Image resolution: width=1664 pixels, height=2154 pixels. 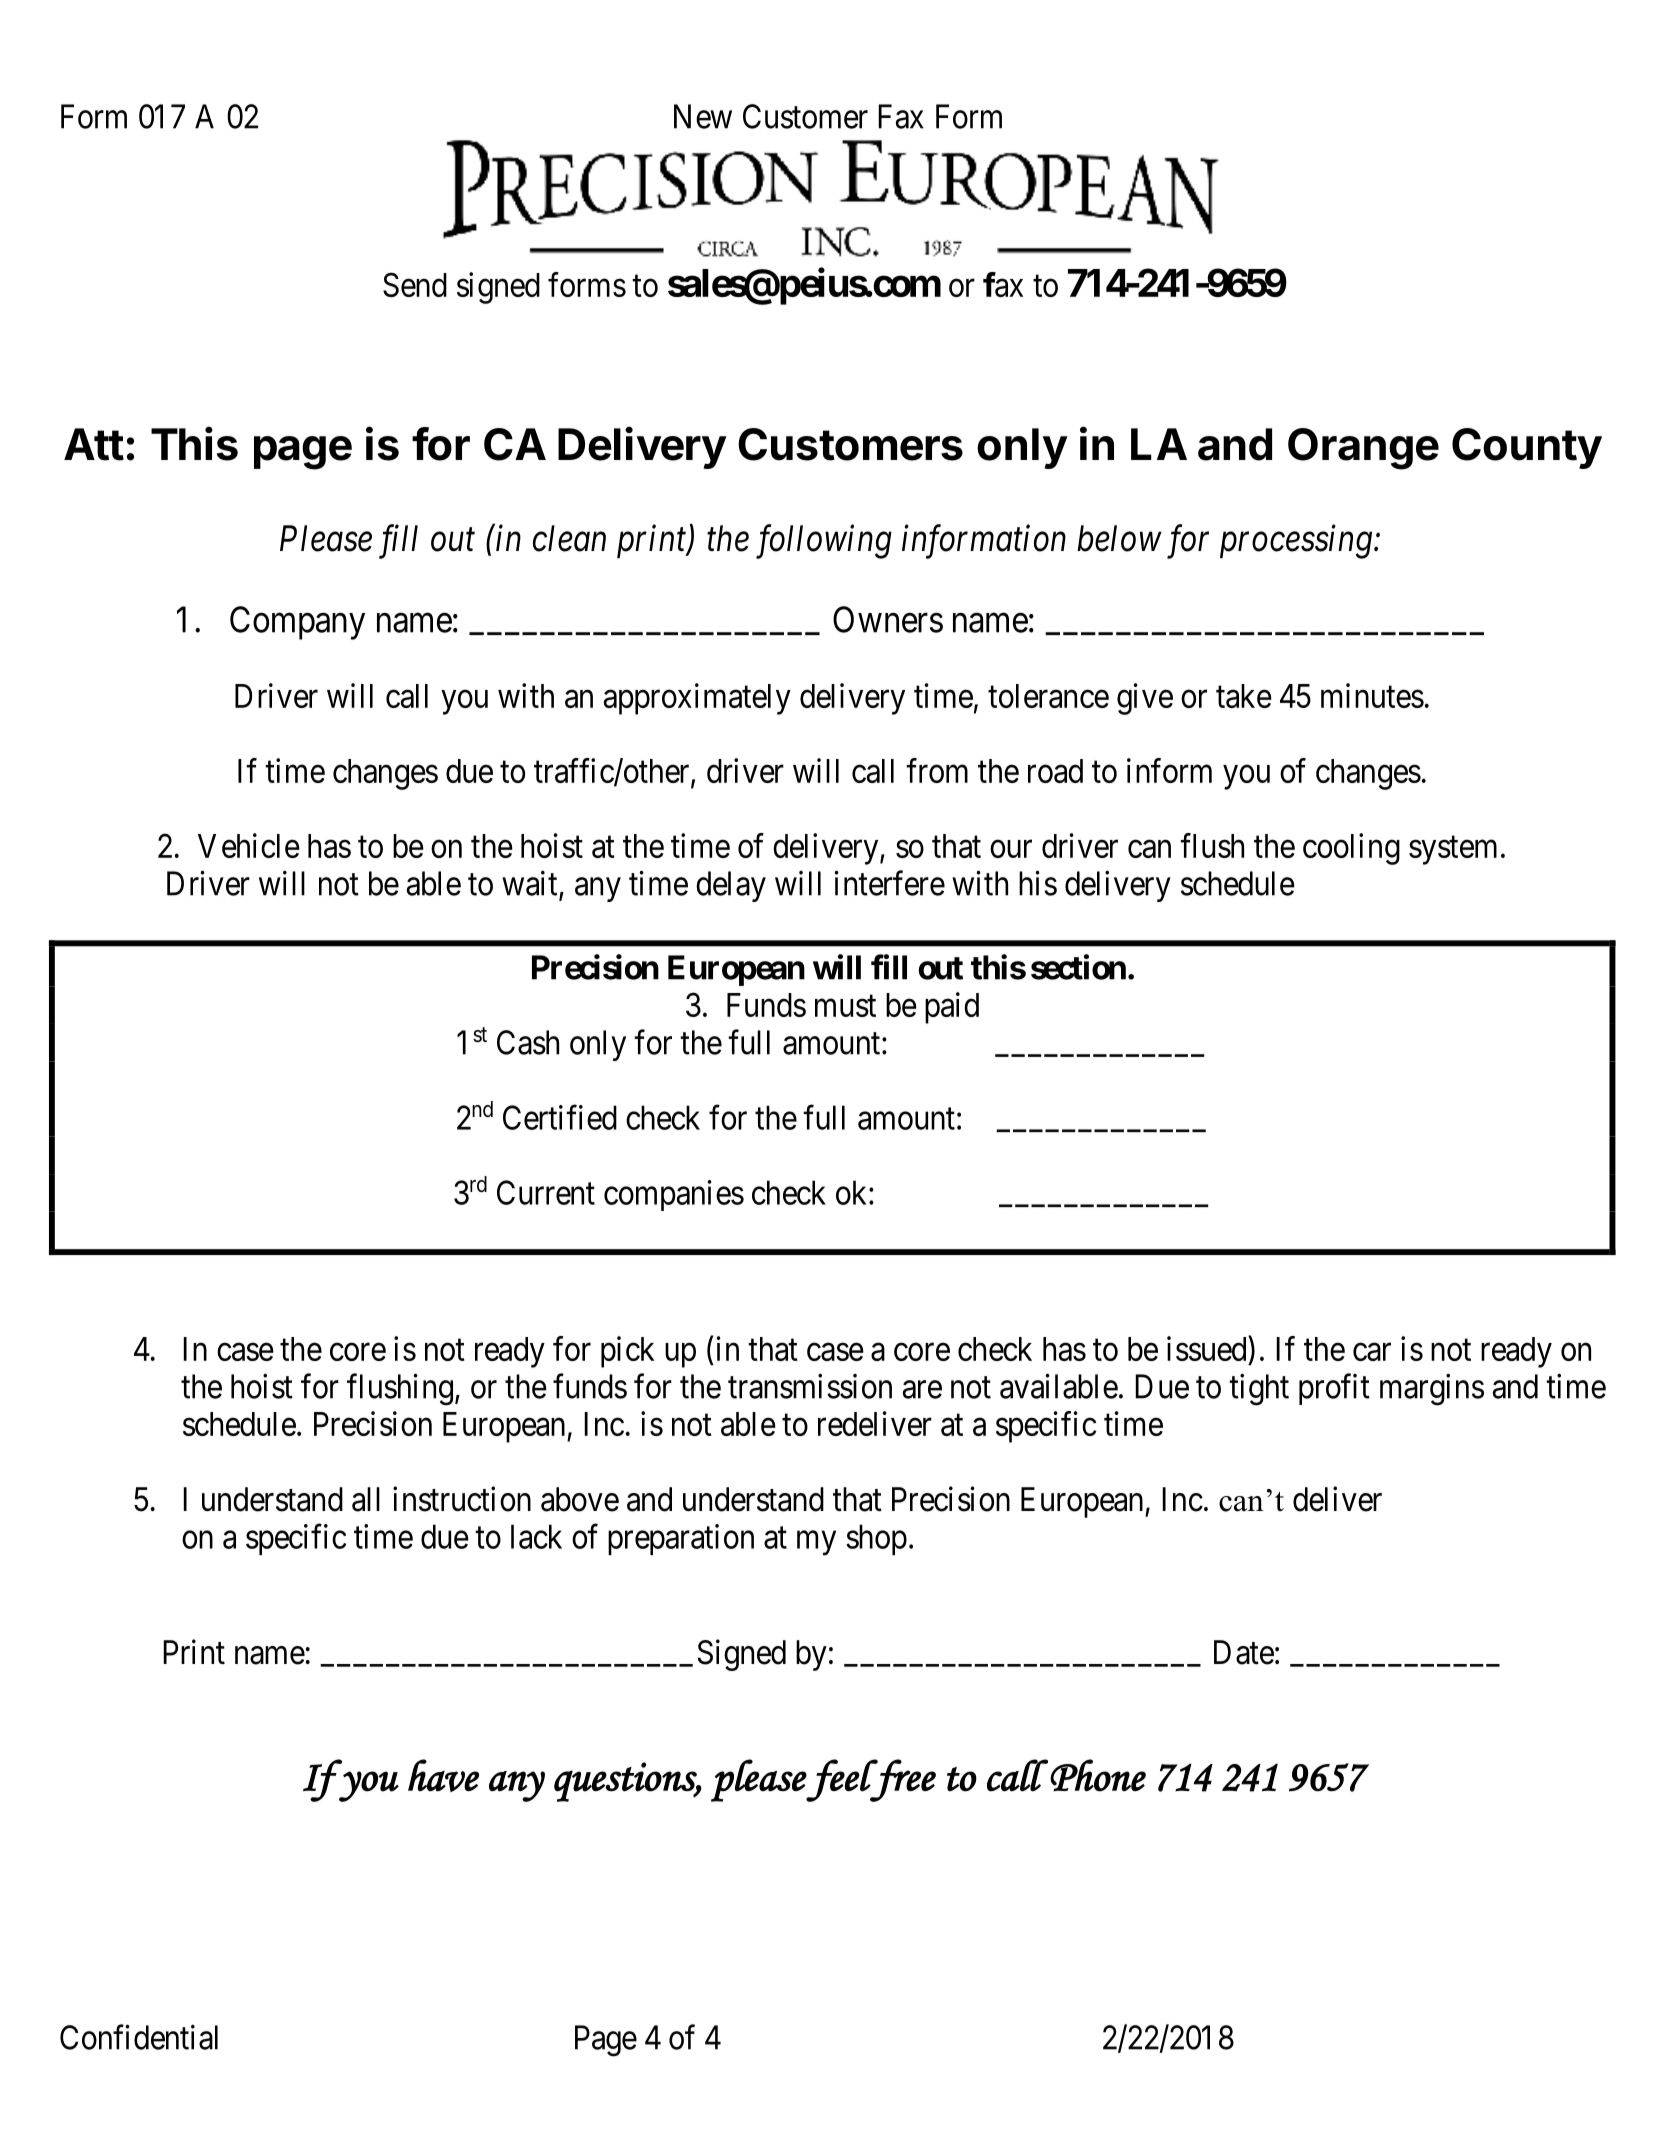 What do you see at coordinates (528, 1042) in the page?
I see `Cash` at bounding box center [528, 1042].
